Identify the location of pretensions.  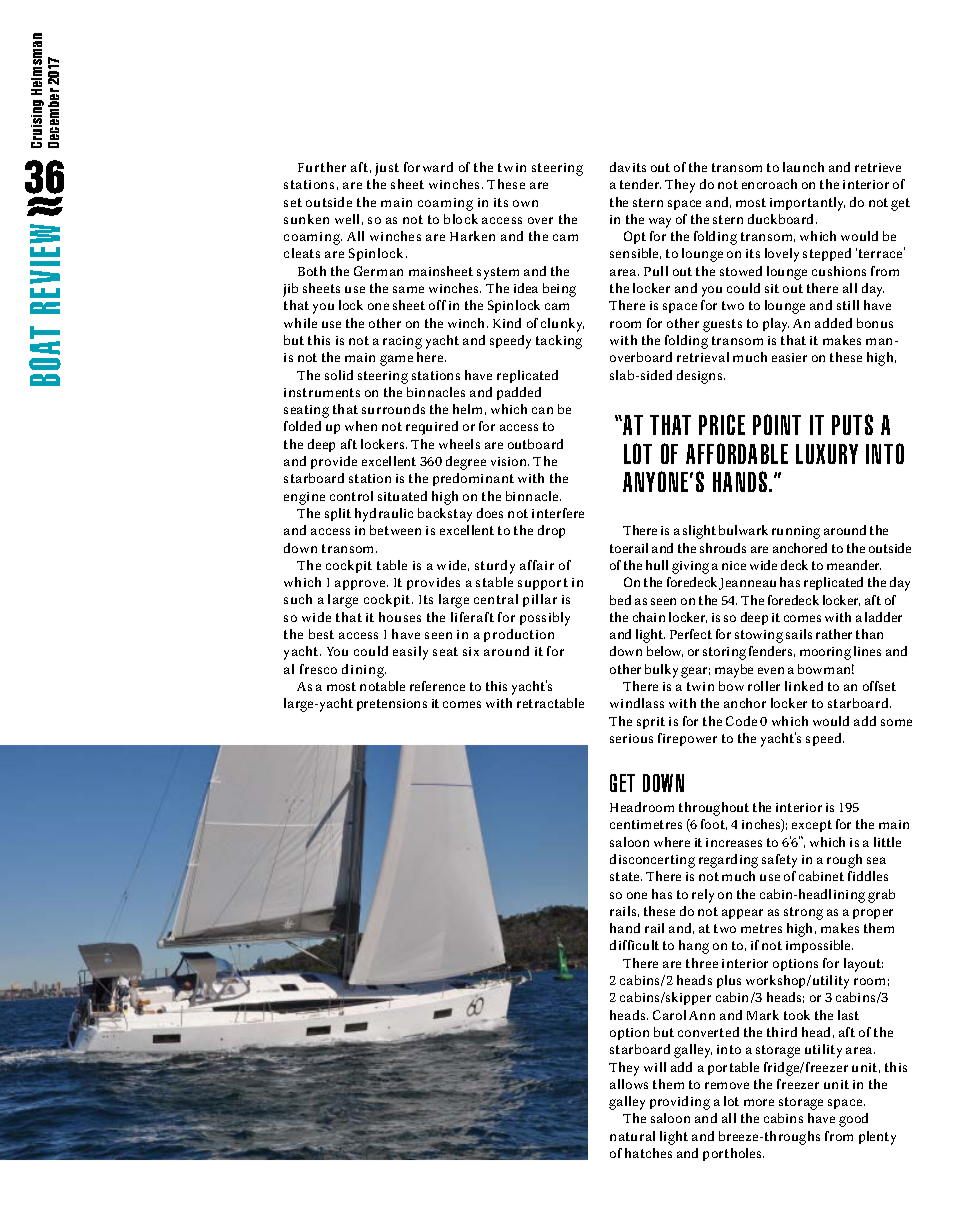
(392, 705).
